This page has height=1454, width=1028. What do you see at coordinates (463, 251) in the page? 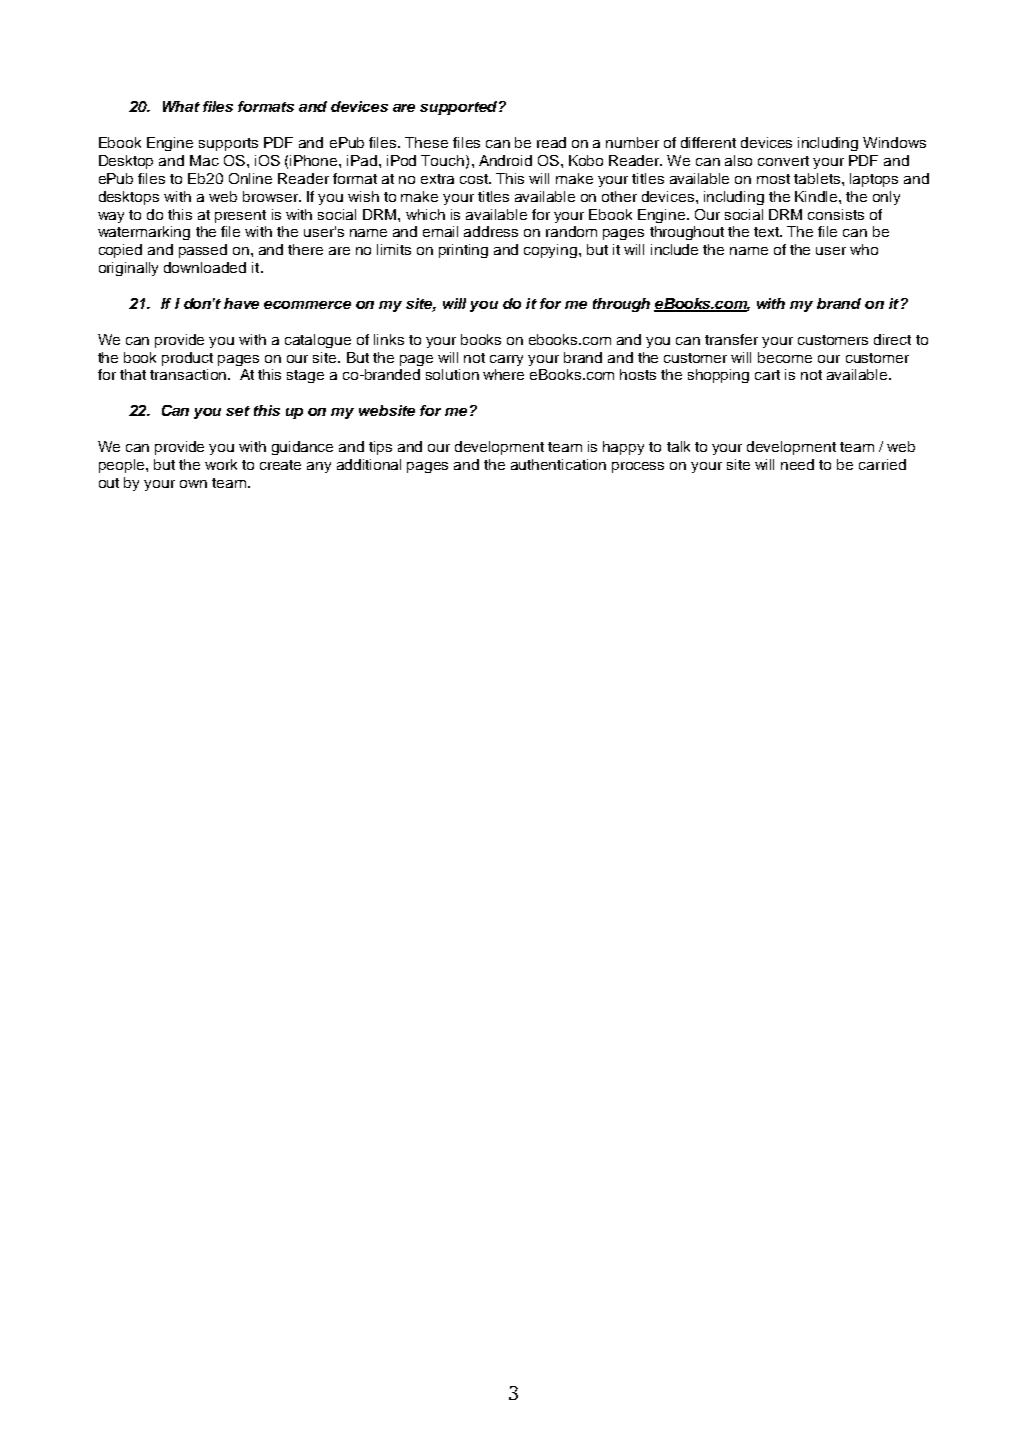
I see `printing` at bounding box center [463, 251].
